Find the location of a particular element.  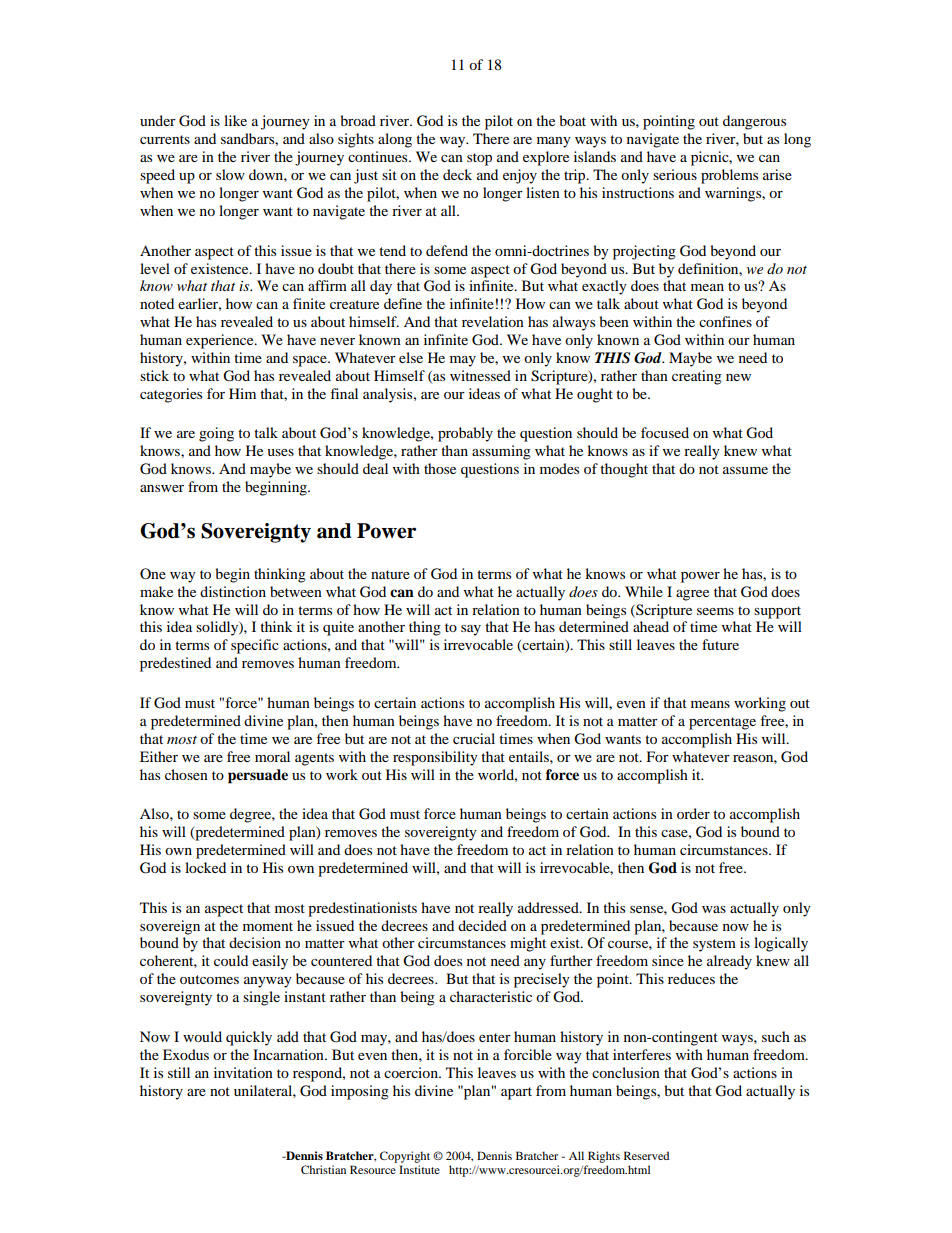

persuade is located at coordinates (258, 776).
